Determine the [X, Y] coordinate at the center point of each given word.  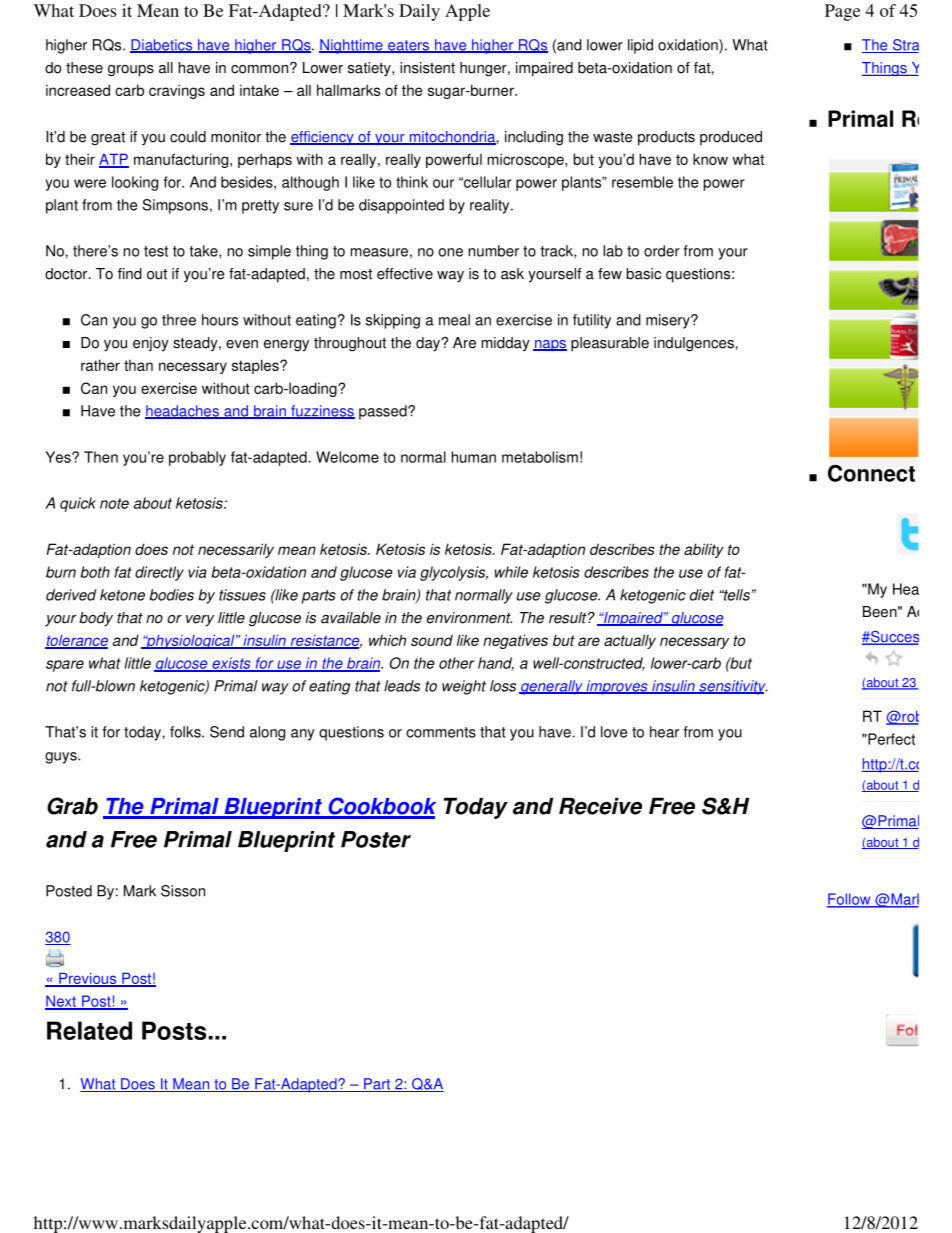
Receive [600, 806]
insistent [427, 68]
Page [842, 12]
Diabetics [162, 46]
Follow [850, 900]
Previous [88, 980]
